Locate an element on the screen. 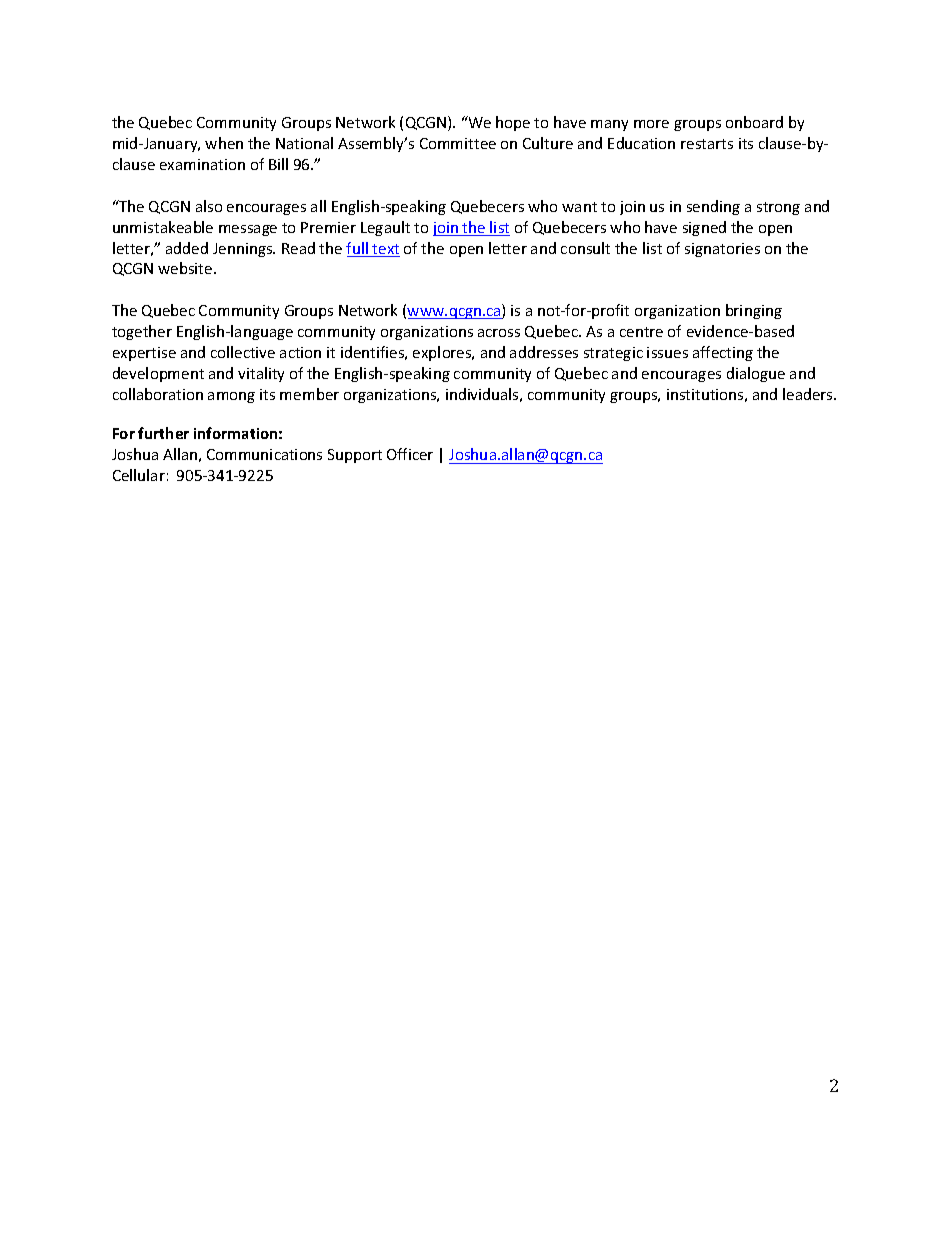  Communications is located at coordinates (264, 454).
